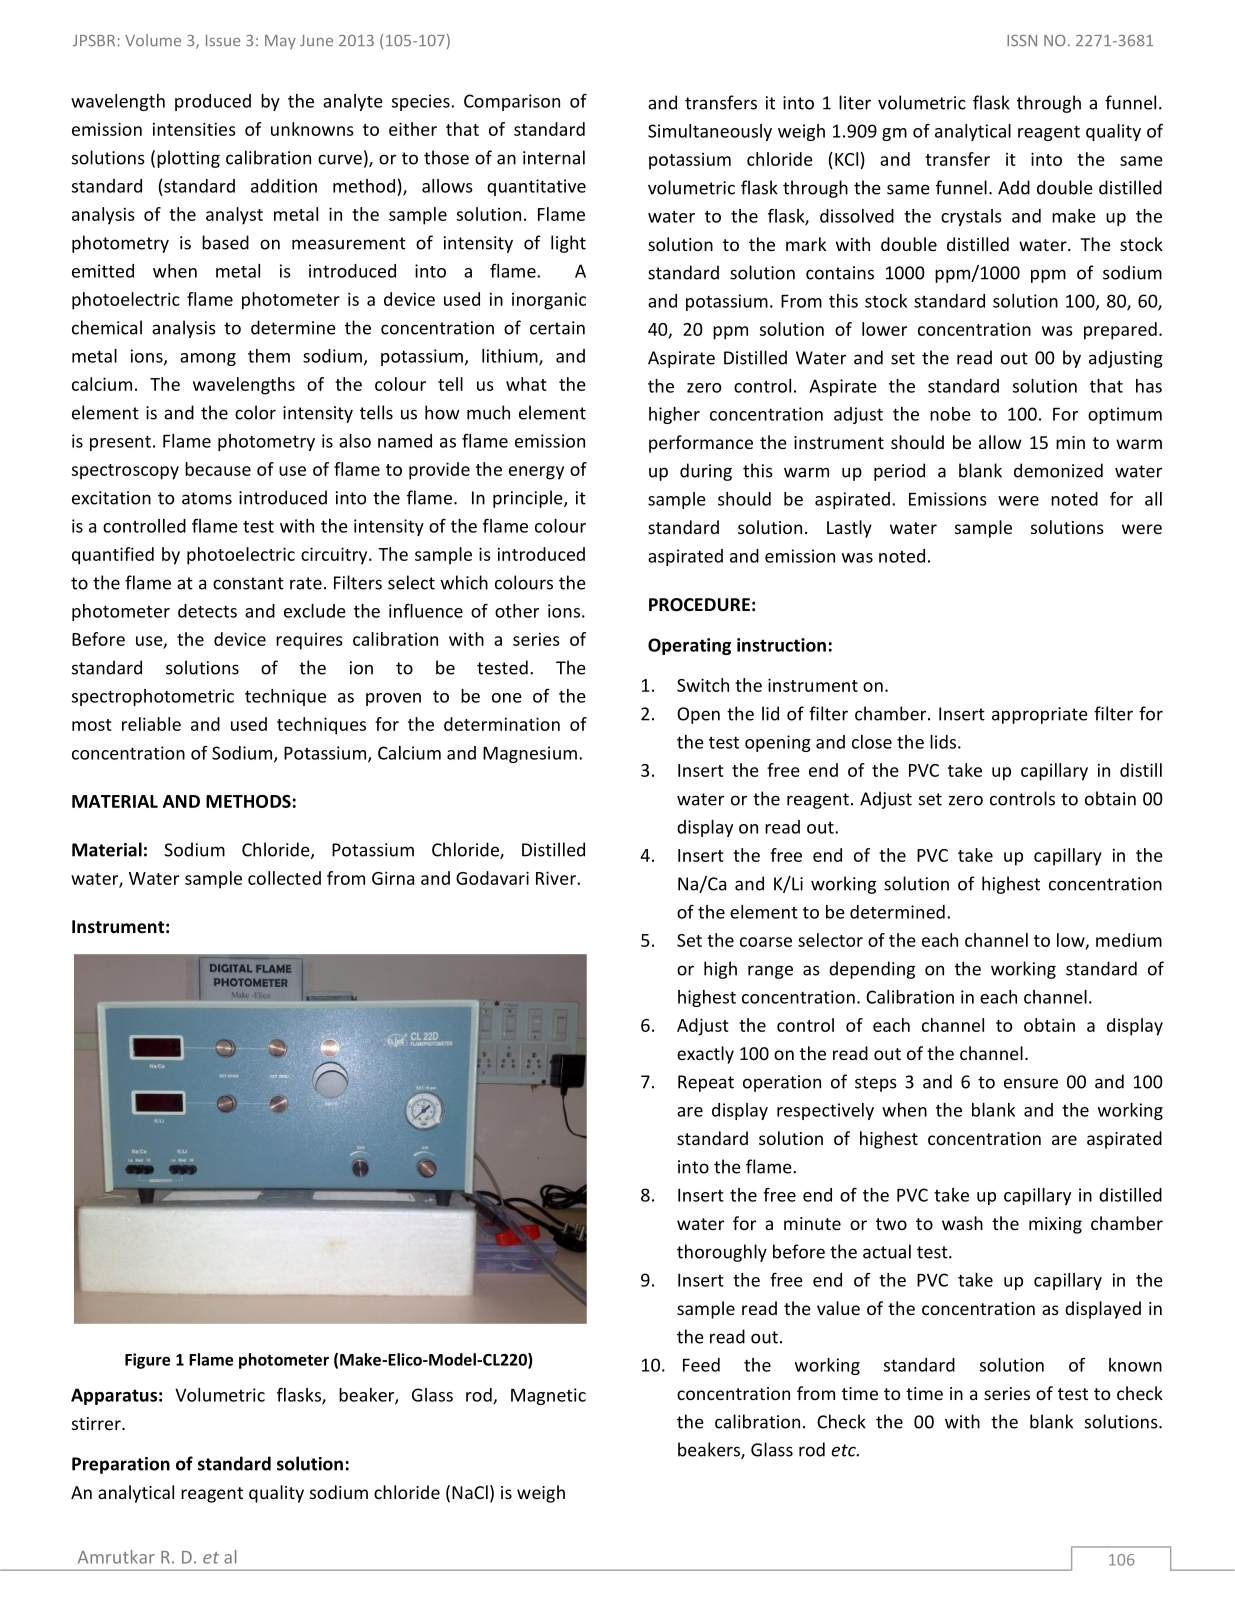 Image resolution: width=1235 pixels, height=1598 pixels. Describe the element at coordinates (1129, 940) in the screenshot. I see `medium` at that location.
